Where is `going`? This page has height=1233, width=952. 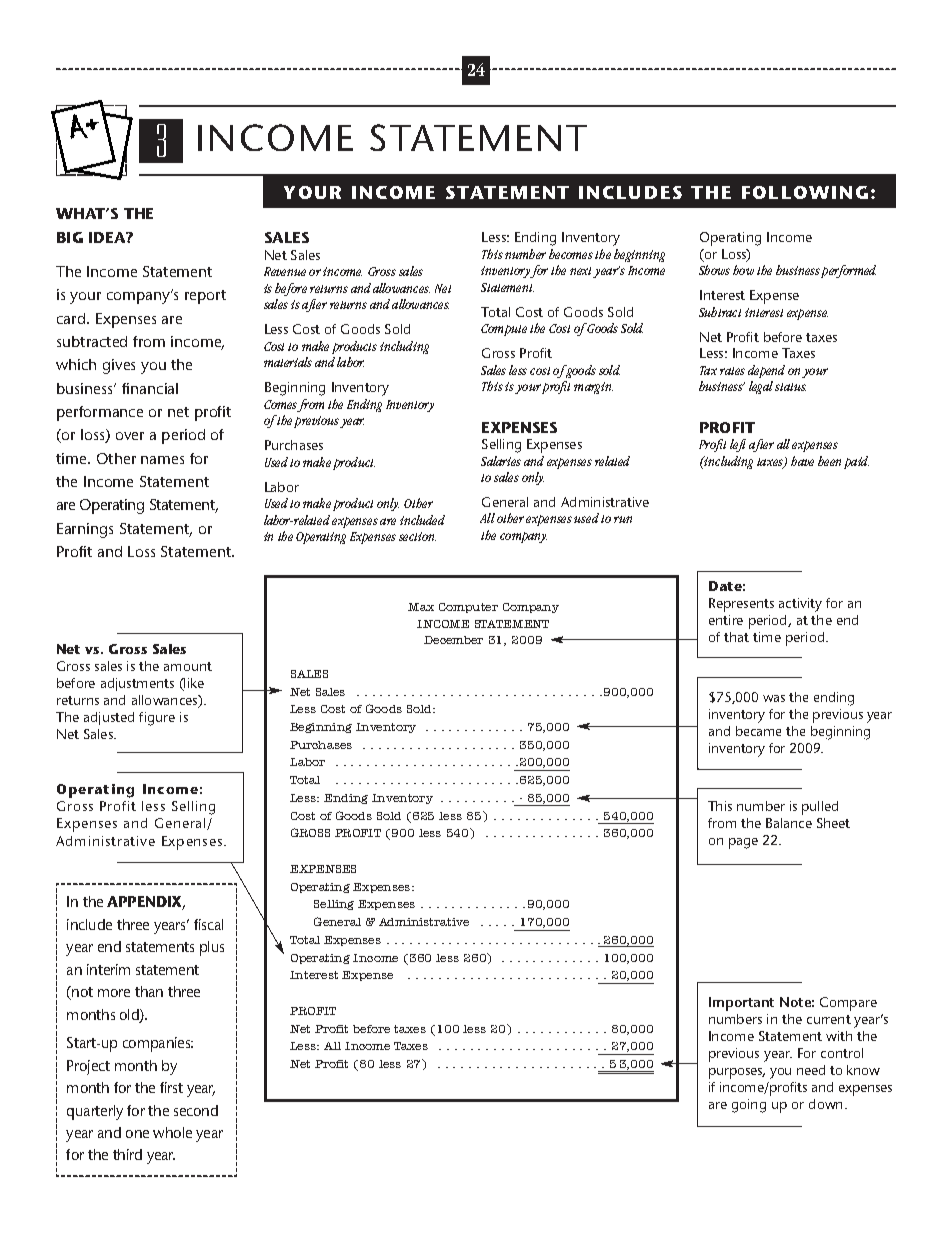 going is located at coordinates (749, 1106).
